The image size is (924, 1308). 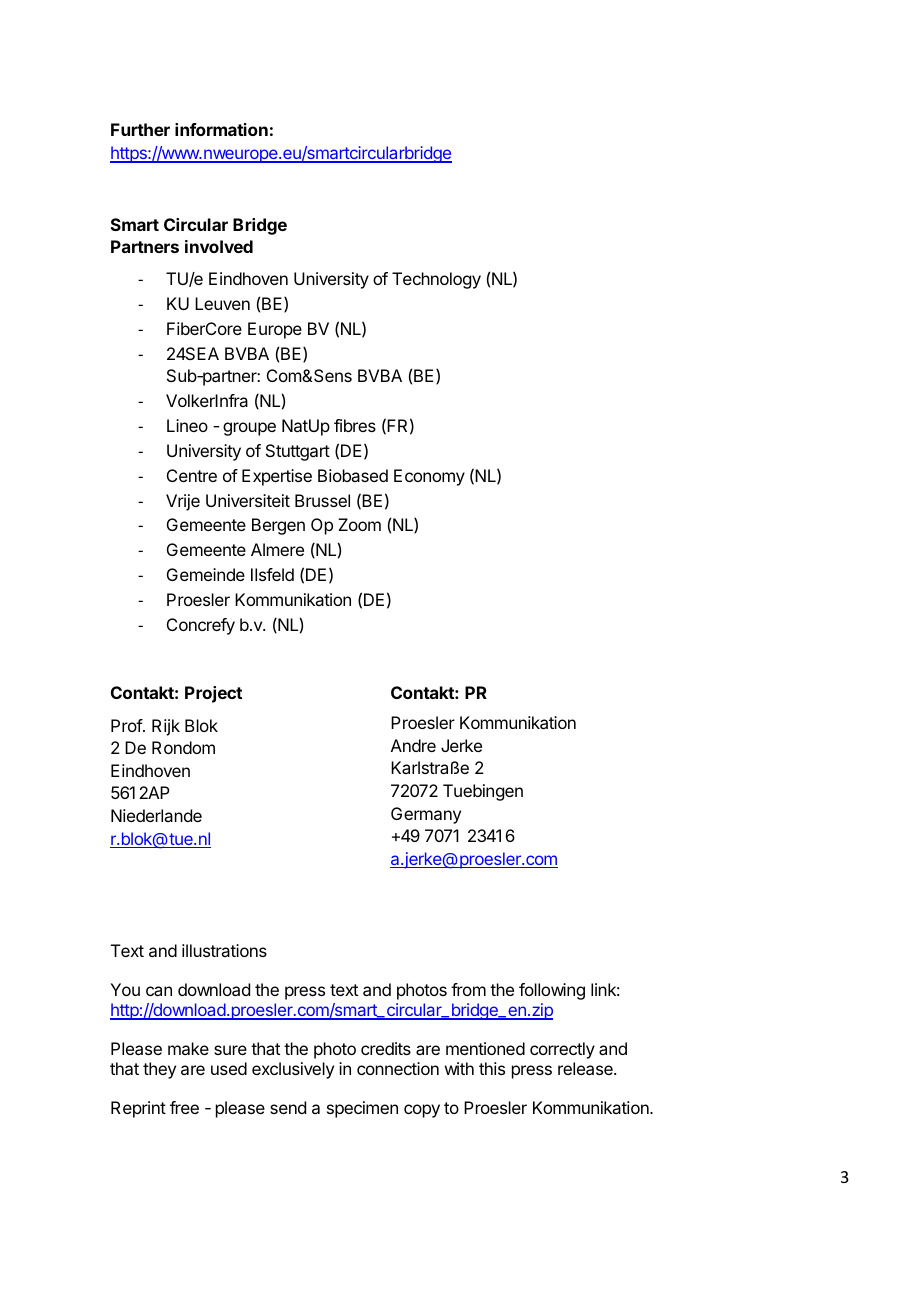 What do you see at coordinates (362, 1109) in the page?
I see `specimen` at bounding box center [362, 1109].
